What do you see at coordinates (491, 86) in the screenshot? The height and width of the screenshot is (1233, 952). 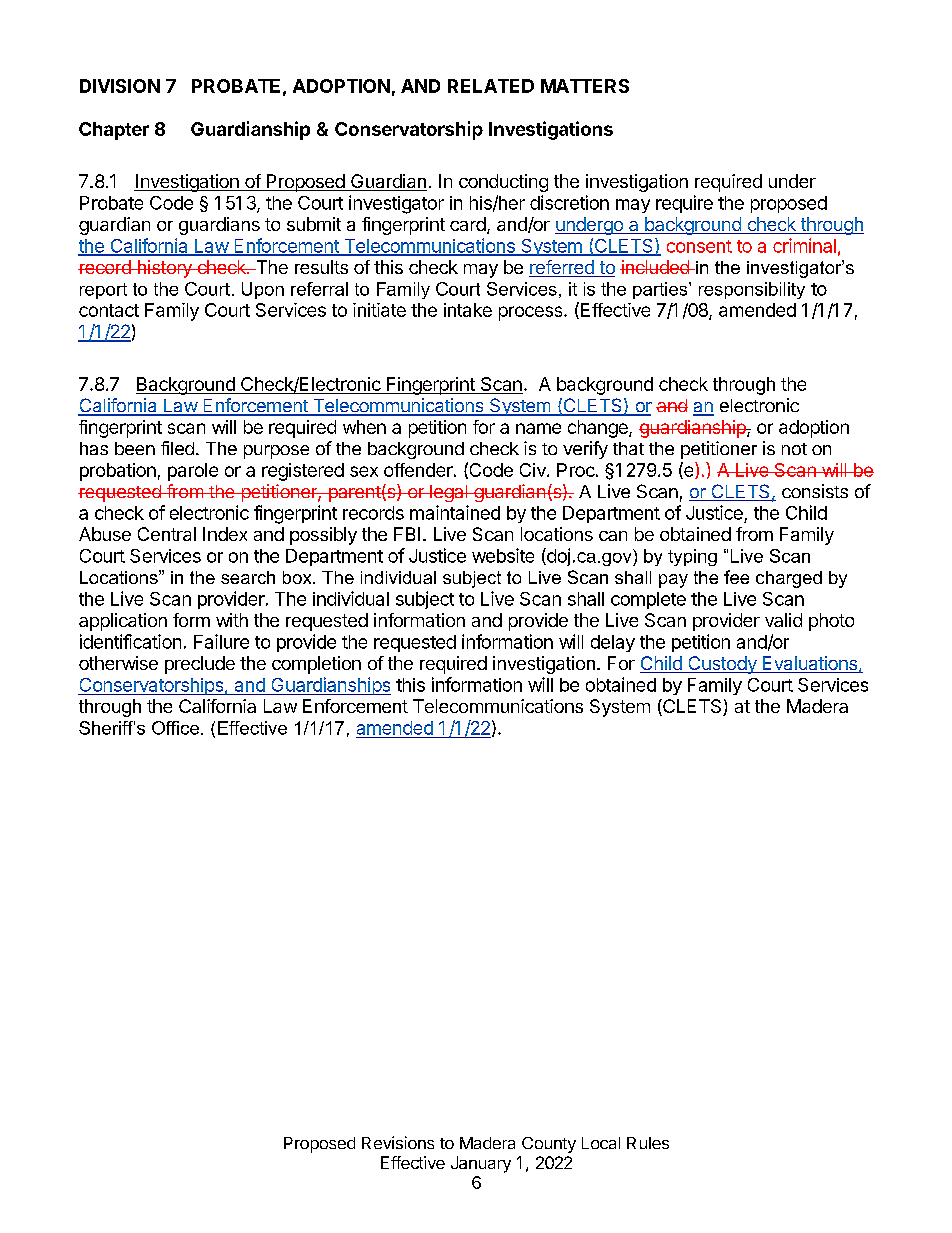 I see `RELATED` at bounding box center [491, 86].
